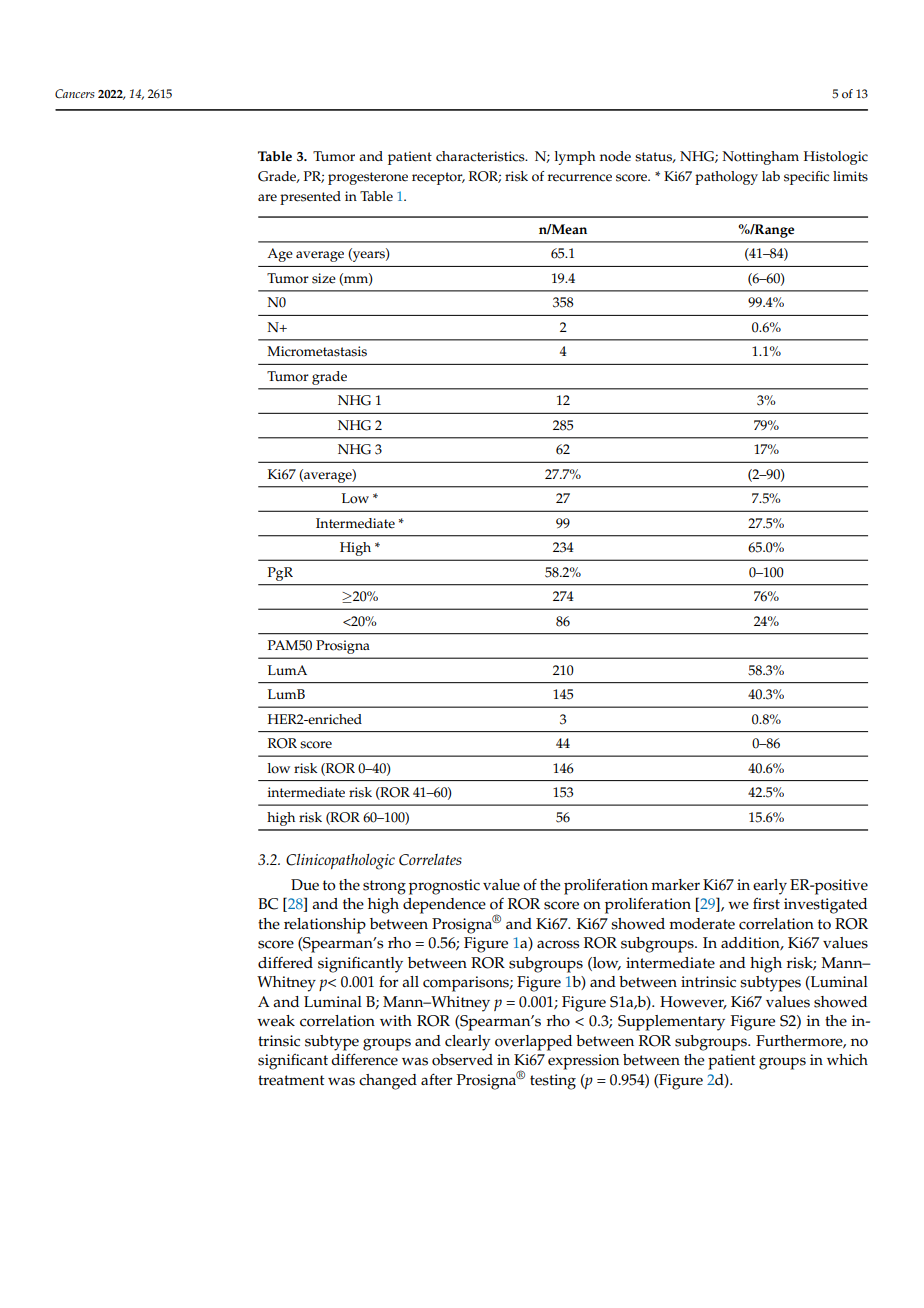 The width and height of the document is (924, 1308). What do you see at coordinates (75, 94) in the document?
I see `Cancers` at bounding box center [75, 94].
